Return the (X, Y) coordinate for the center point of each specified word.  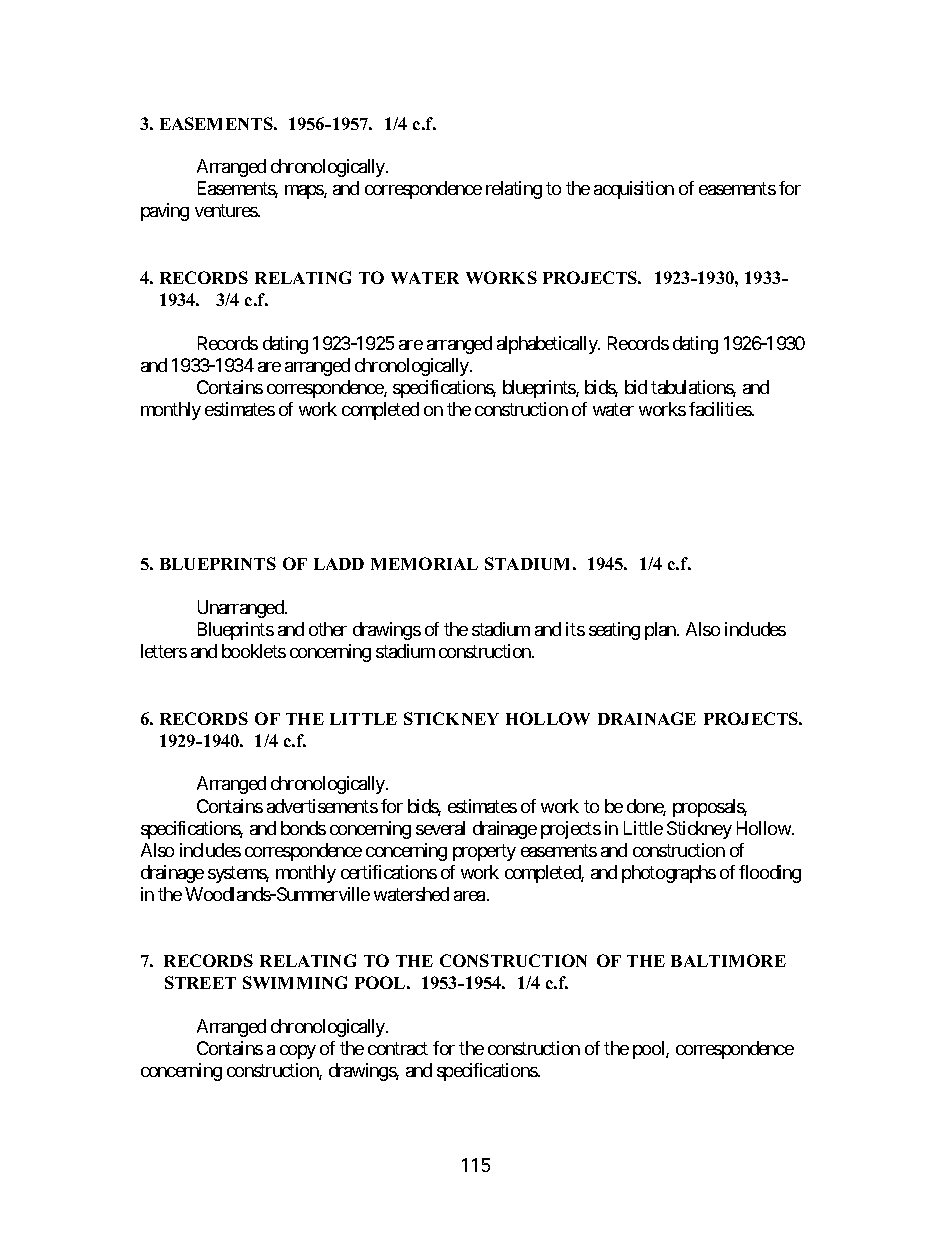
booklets (254, 651)
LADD (339, 564)
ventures (227, 211)
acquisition (634, 190)
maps (305, 192)
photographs (669, 874)
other (328, 629)
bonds (303, 828)
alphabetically (548, 345)
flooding (770, 874)
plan (661, 631)
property (484, 852)
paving (165, 212)
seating (614, 631)
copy (298, 1052)
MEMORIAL (424, 563)
